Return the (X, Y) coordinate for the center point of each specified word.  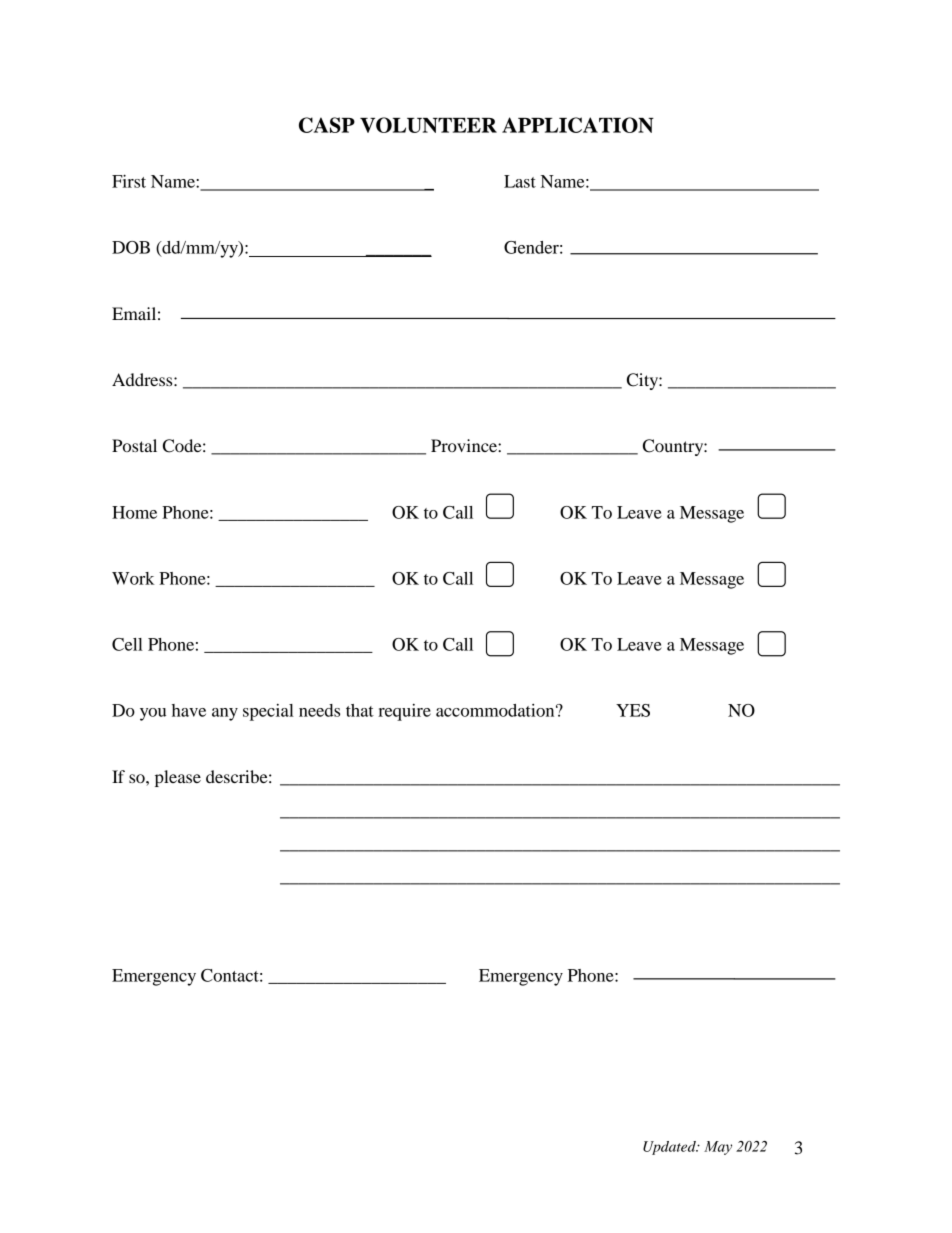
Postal (134, 445)
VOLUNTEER (428, 125)
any (225, 714)
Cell (127, 644)
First (129, 181)
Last (520, 181)
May (718, 1148)
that (360, 710)
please (178, 778)
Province (465, 445)
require (404, 712)
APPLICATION (578, 125)
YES (633, 710)
